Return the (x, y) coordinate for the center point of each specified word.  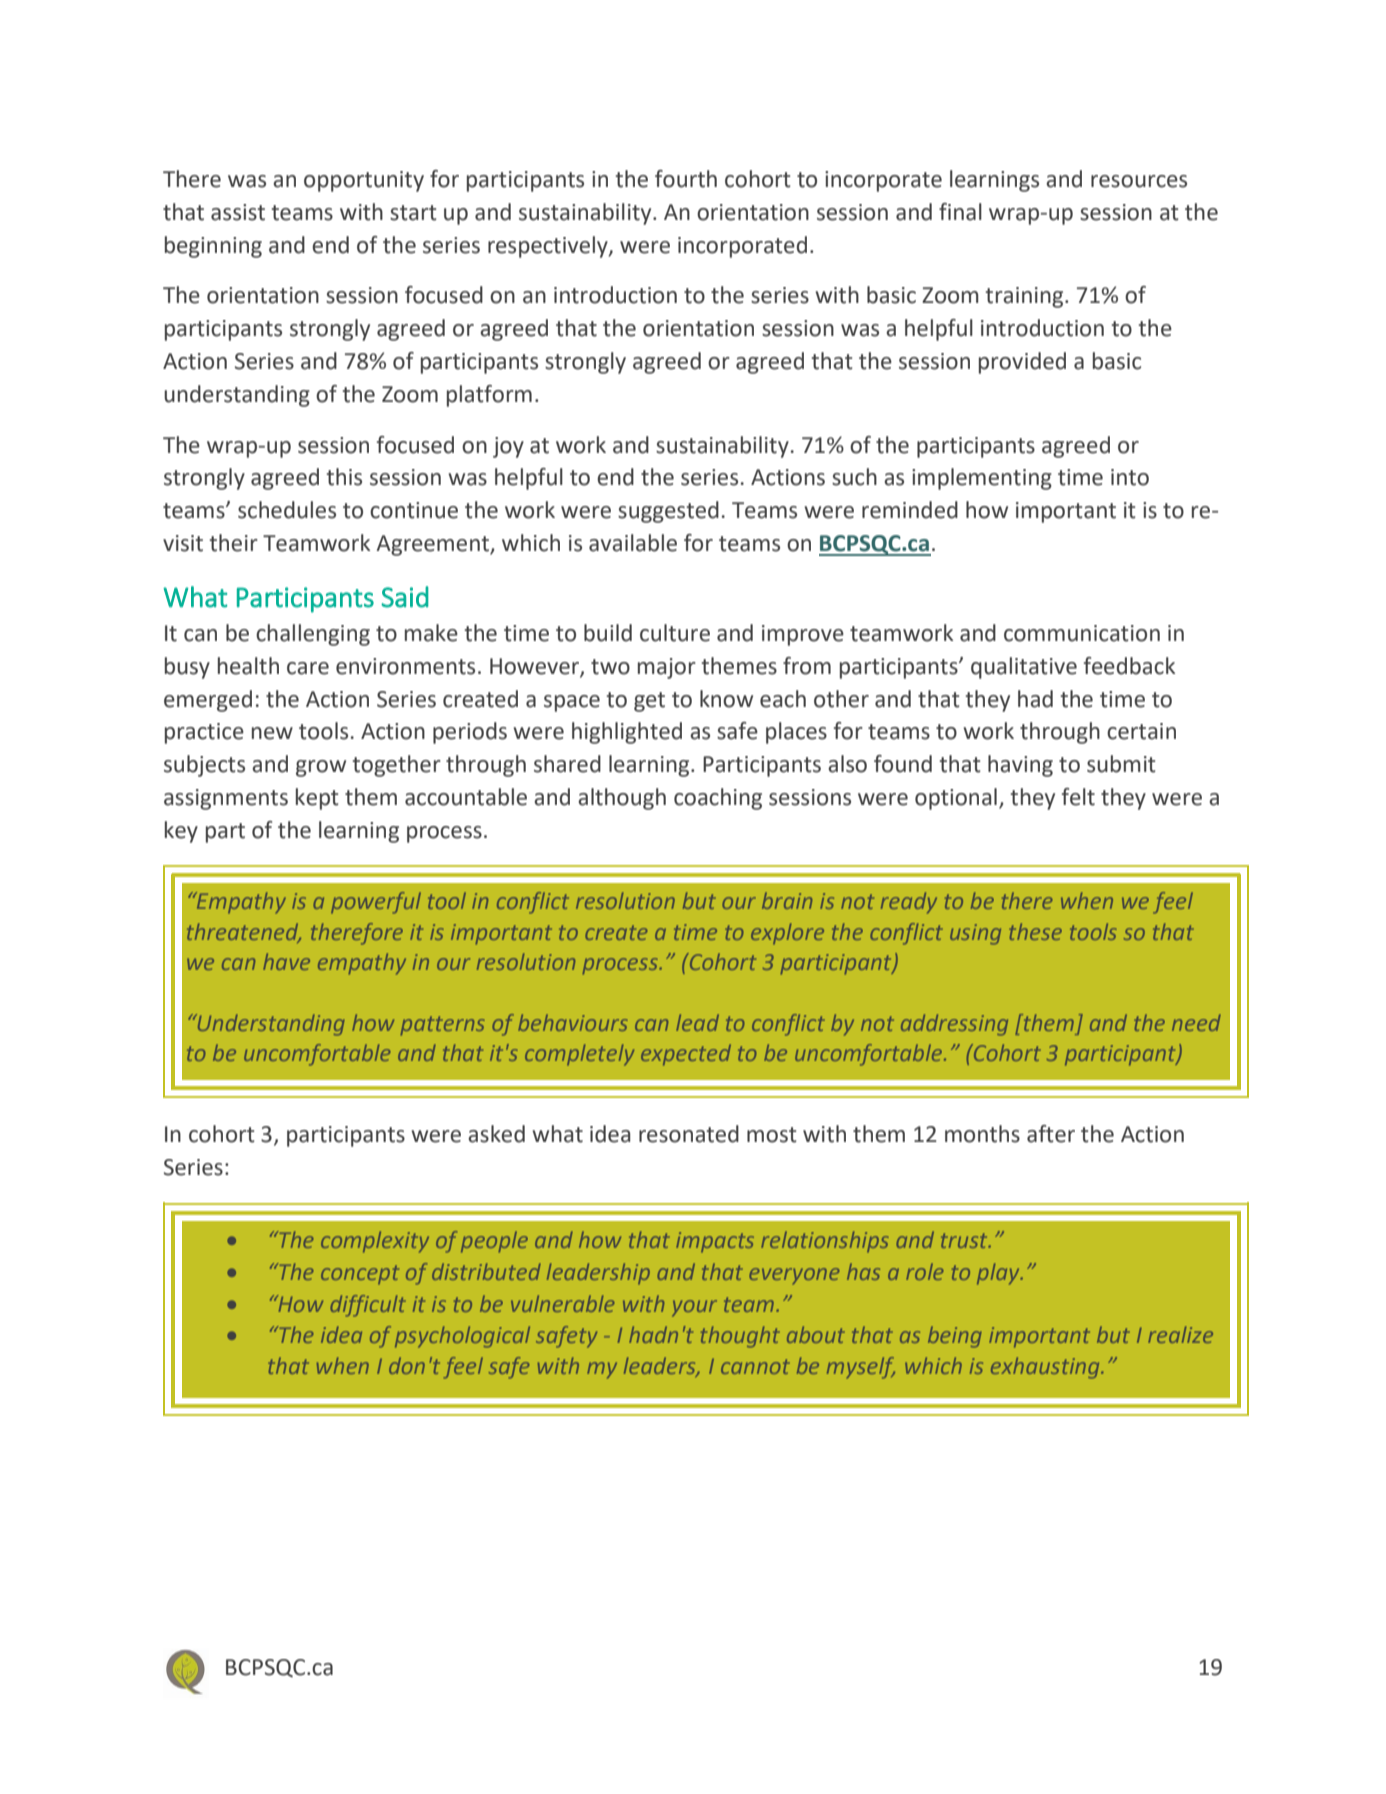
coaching (718, 799)
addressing (954, 1025)
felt (1078, 797)
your (694, 1308)
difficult (368, 1306)
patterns (443, 1026)
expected (686, 1055)
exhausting (1046, 1368)
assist (238, 212)
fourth (686, 179)
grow (321, 768)
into (1130, 477)
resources (1139, 181)
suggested (668, 512)
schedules (287, 510)
